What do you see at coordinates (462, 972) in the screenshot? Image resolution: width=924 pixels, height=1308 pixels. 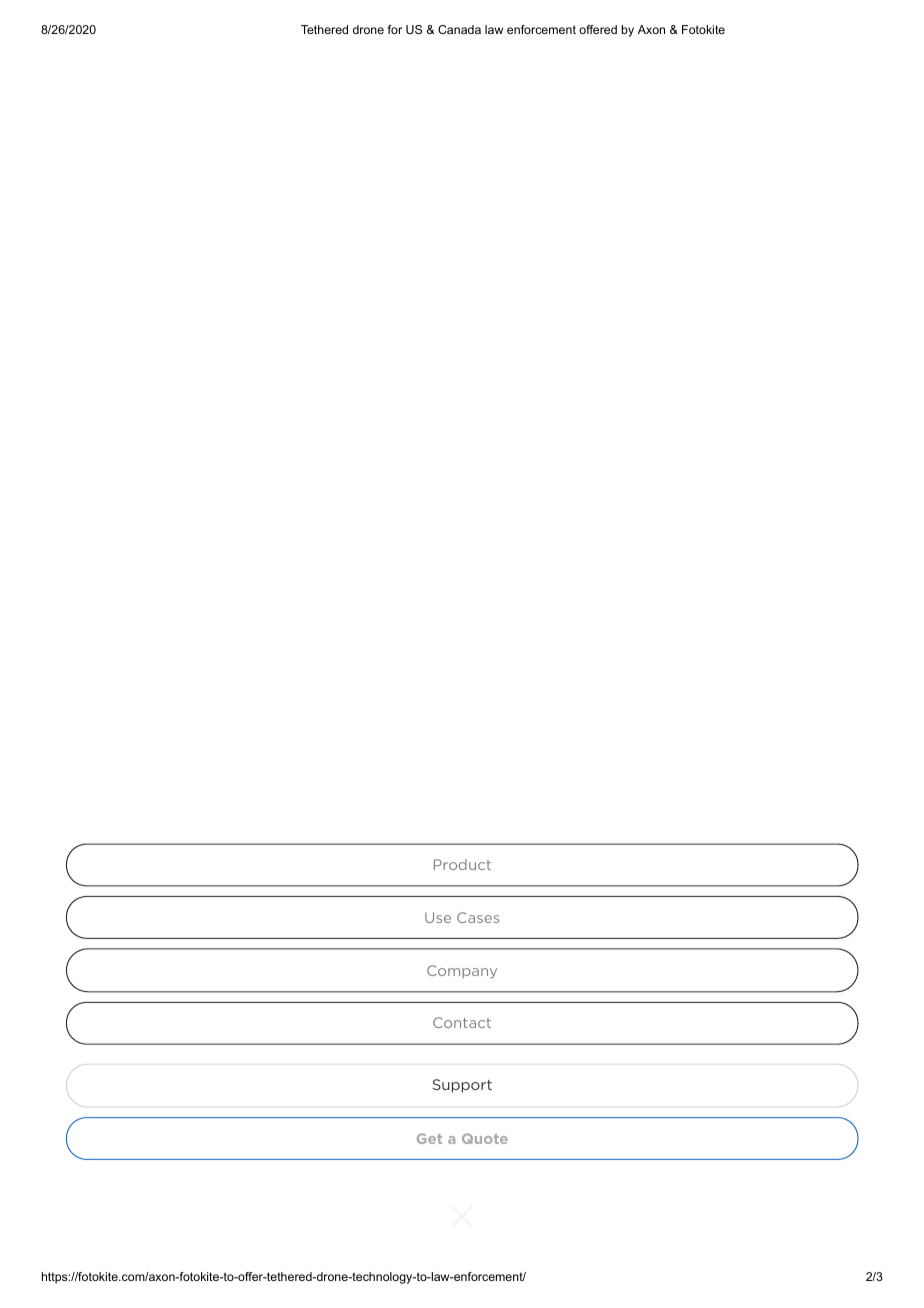 I see `Company` at bounding box center [462, 972].
